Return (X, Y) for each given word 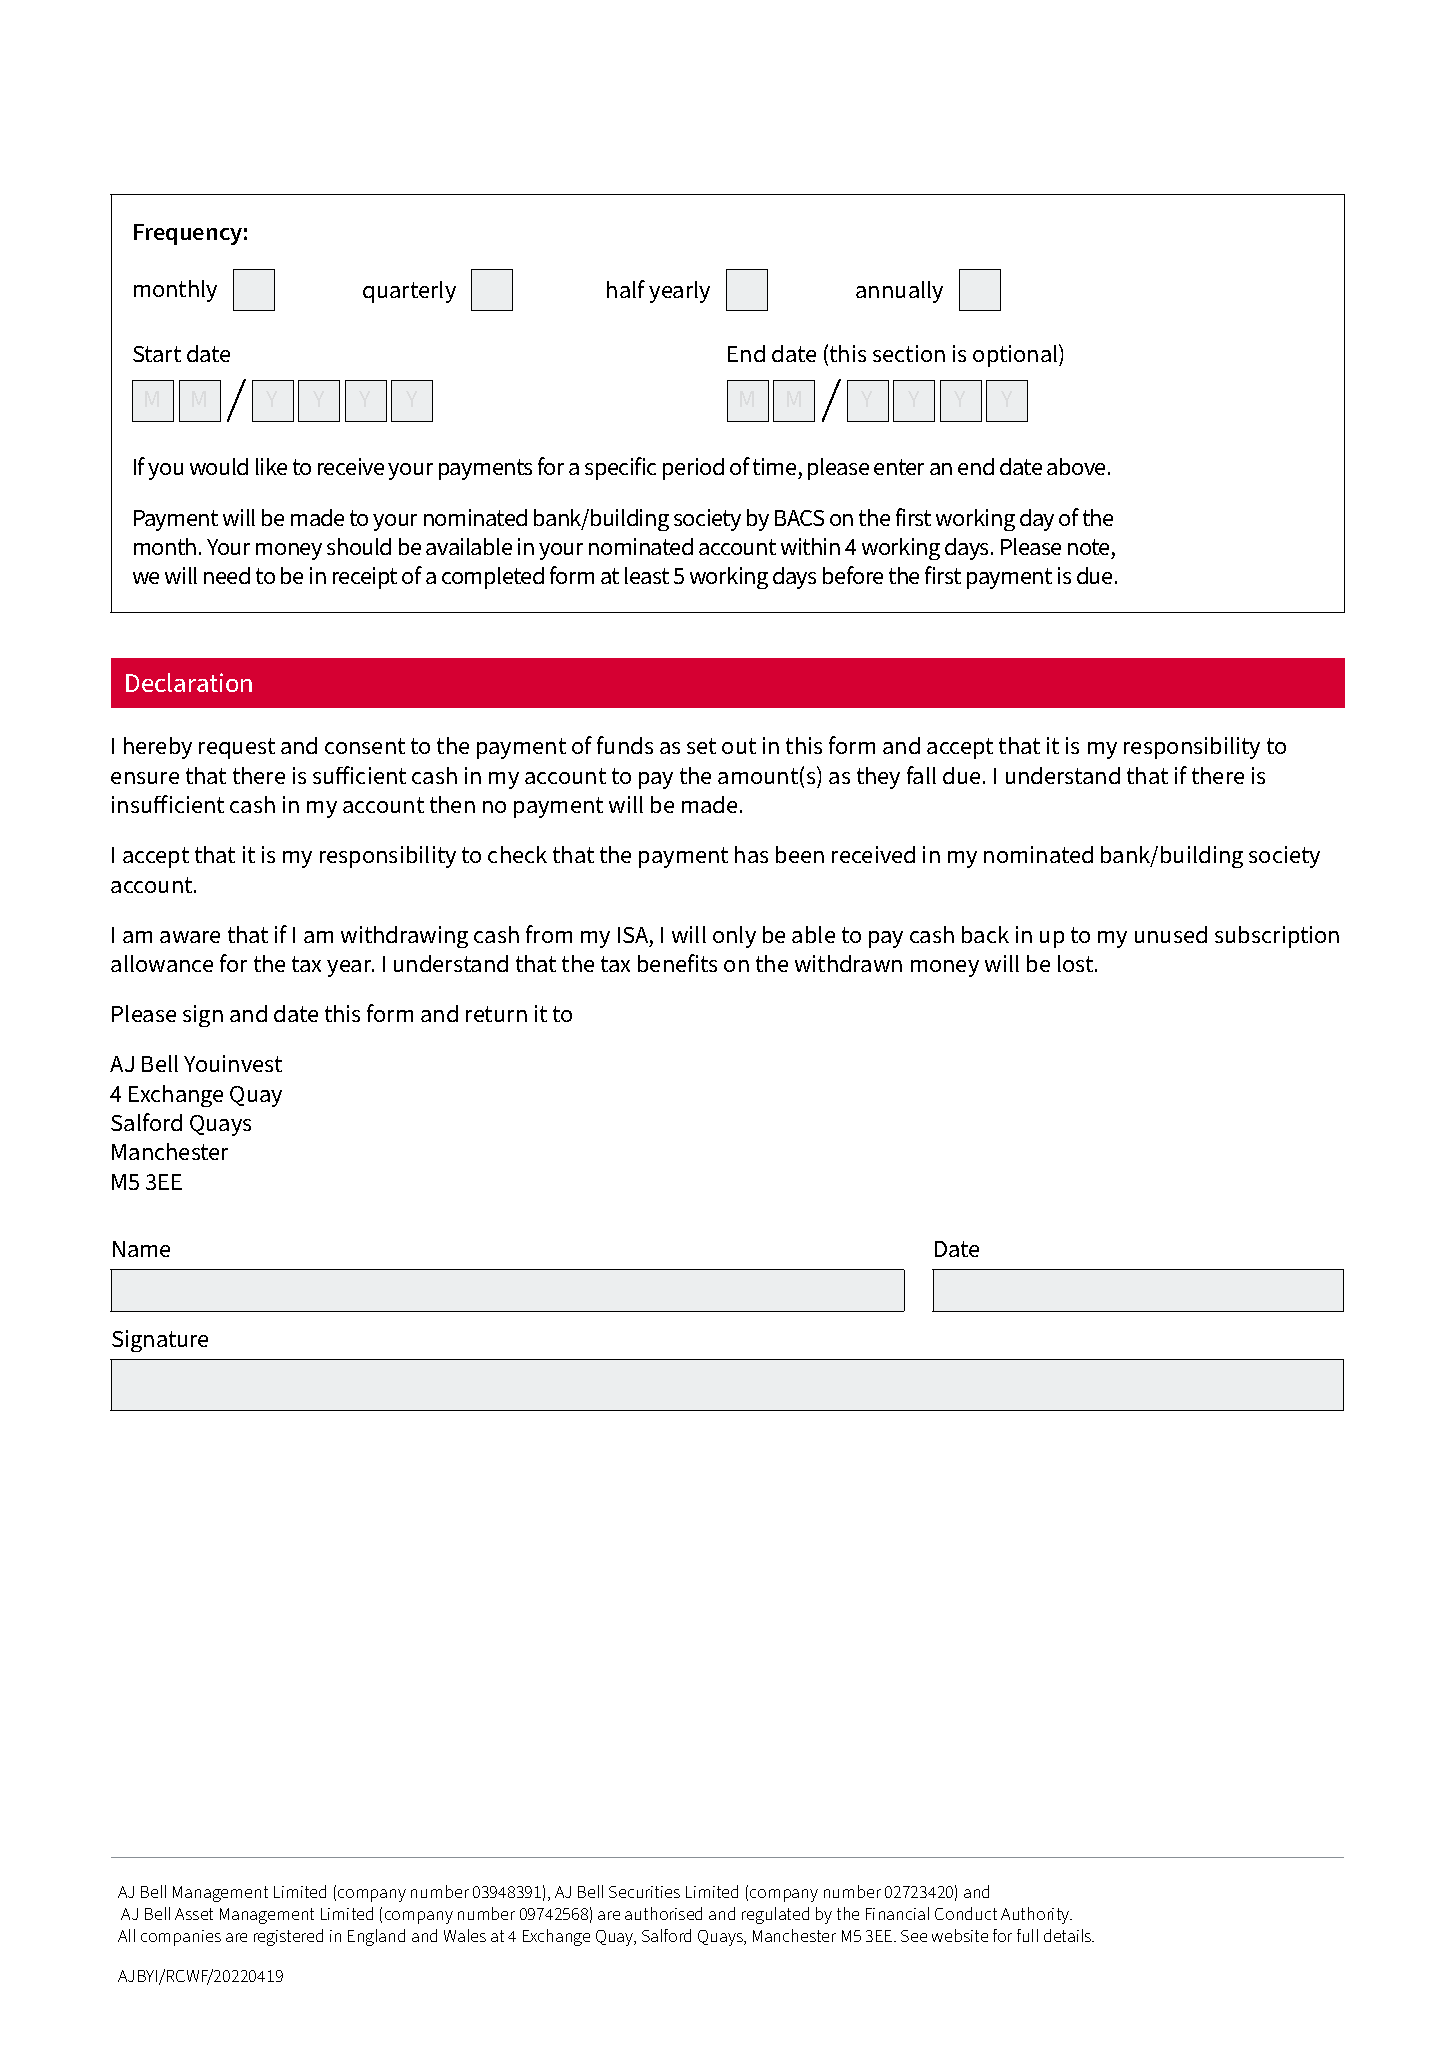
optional (1016, 355)
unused (1171, 934)
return (496, 1014)
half (626, 289)
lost (1077, 963)
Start (157, 354)
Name (141, 1249)
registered (288, 1937)
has (751, 854)
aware (190, 937)
